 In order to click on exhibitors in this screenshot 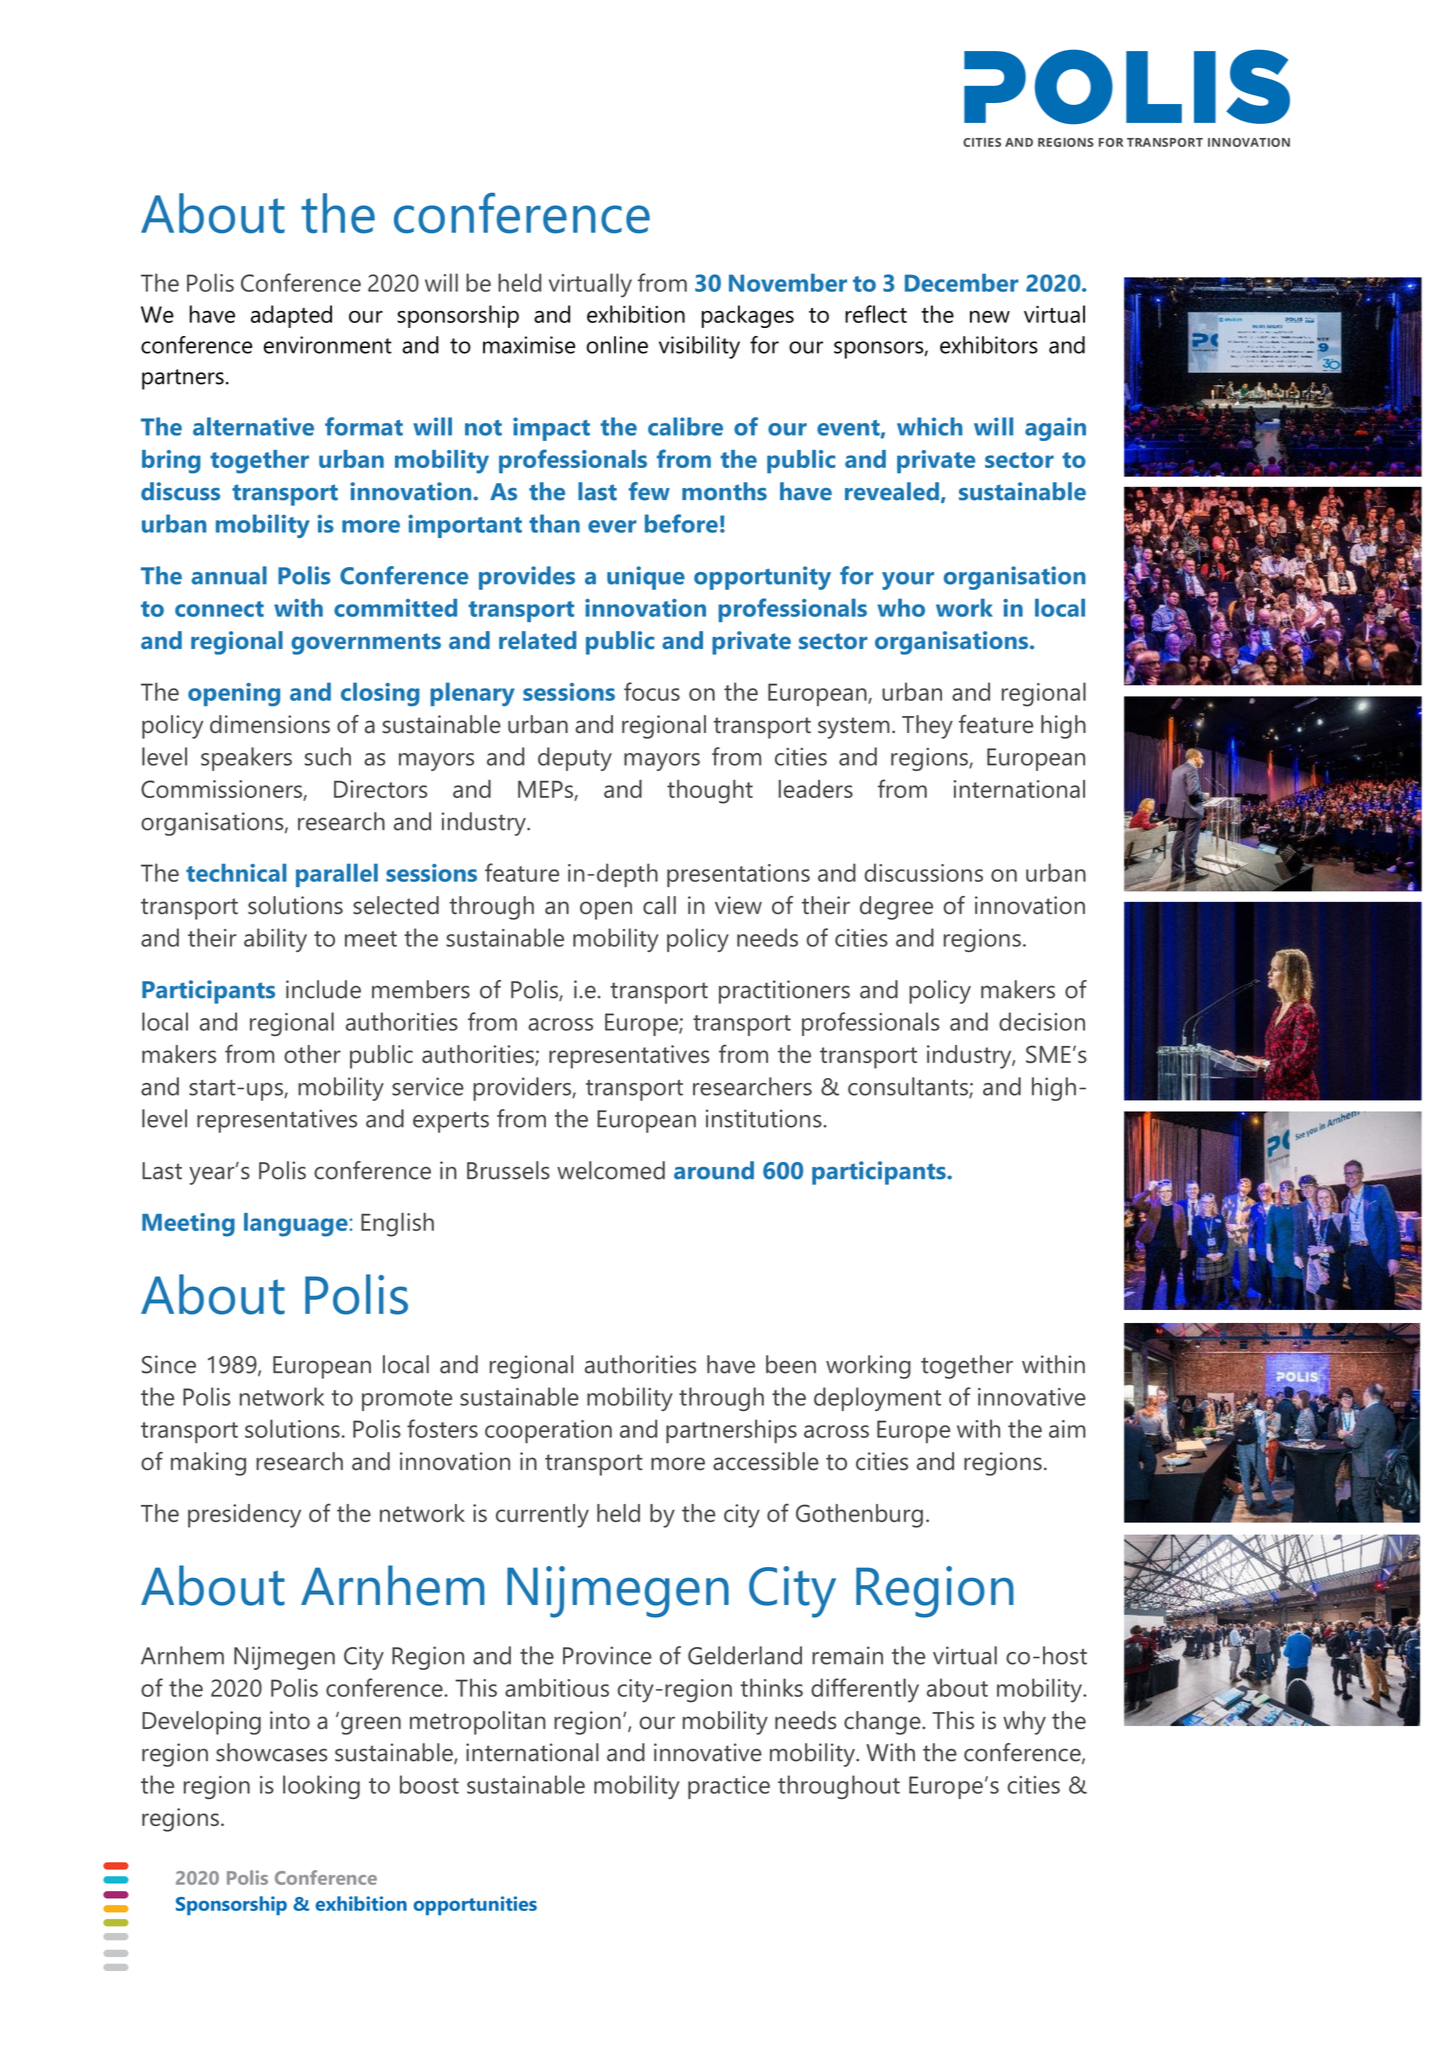, I will do `click(989, 345)`.
